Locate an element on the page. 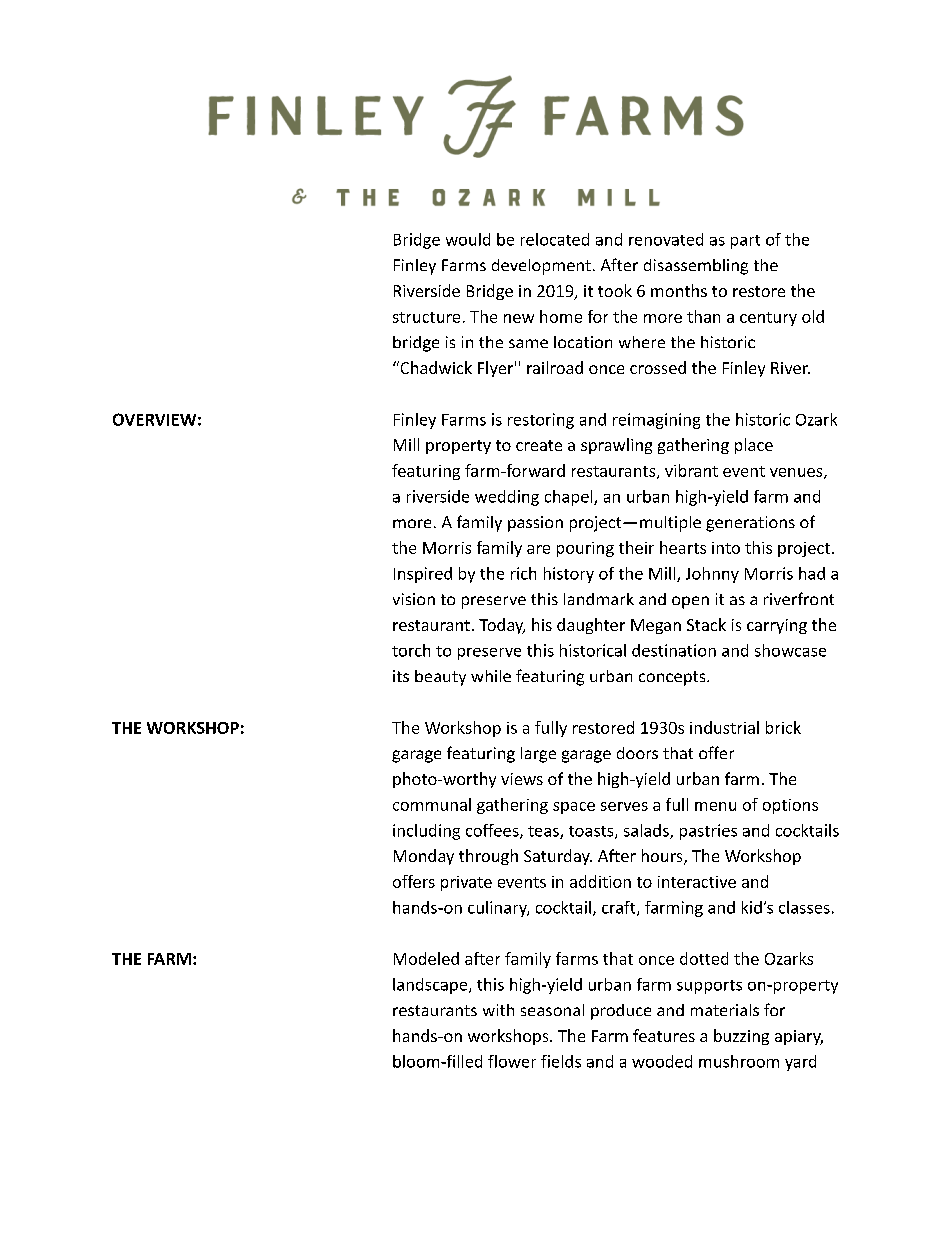  would is located at coordinates (468, 239).
